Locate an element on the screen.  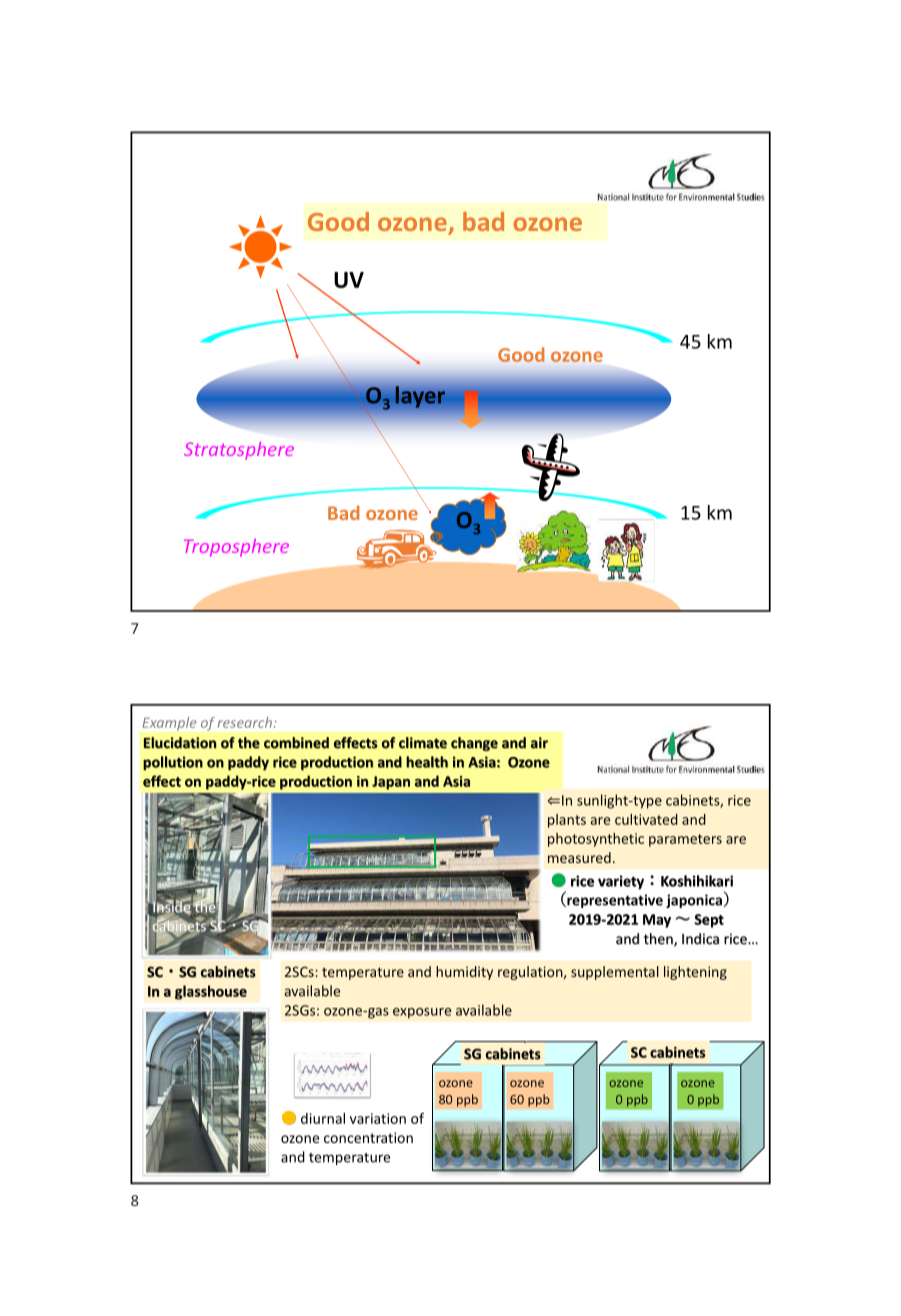
diurnal is located at coordinates (323, 1118).
